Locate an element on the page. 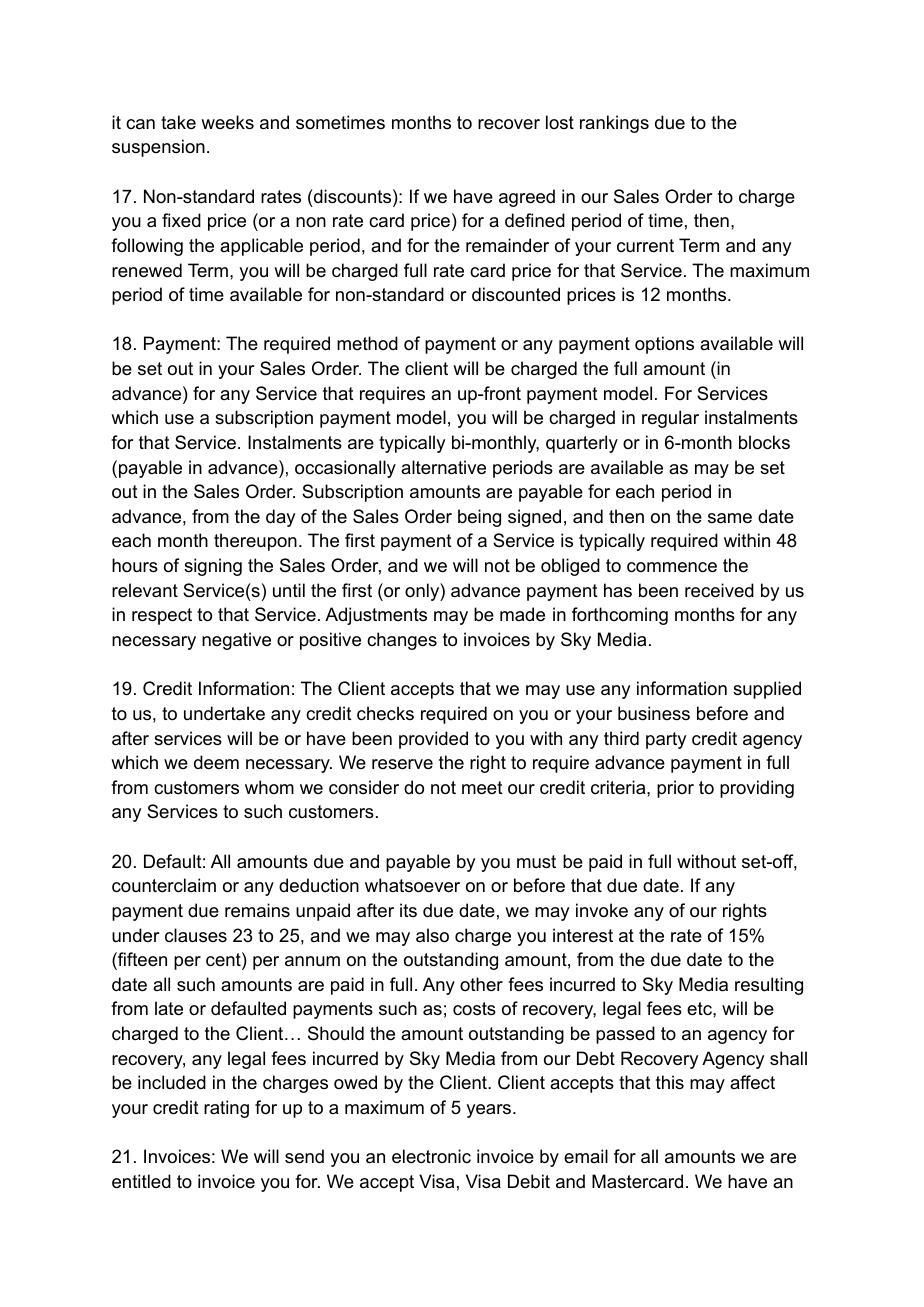  agreed is located at coordinates (527, 198).
